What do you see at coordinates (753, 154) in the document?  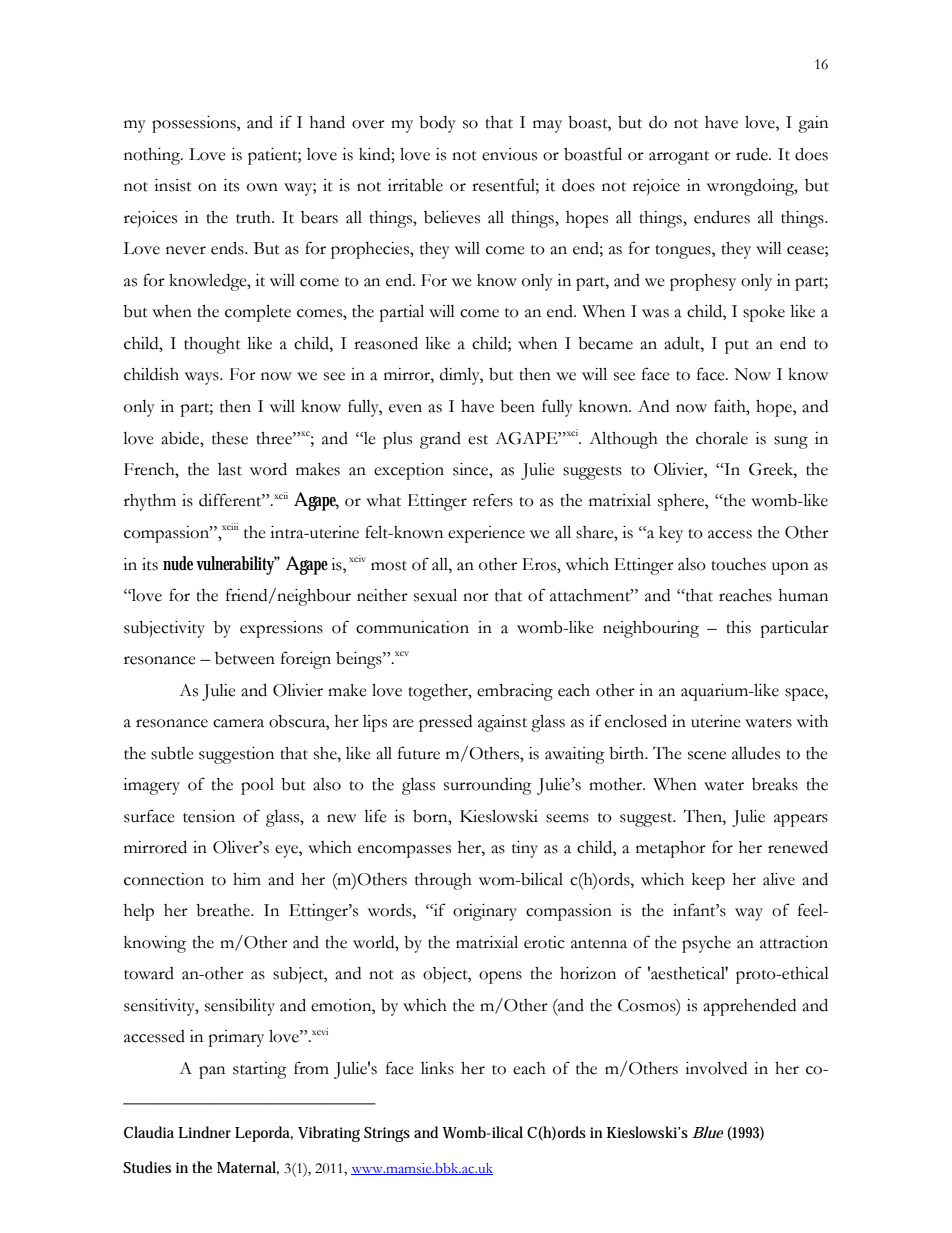 I see `rude` at bounding box center [753, 154].
